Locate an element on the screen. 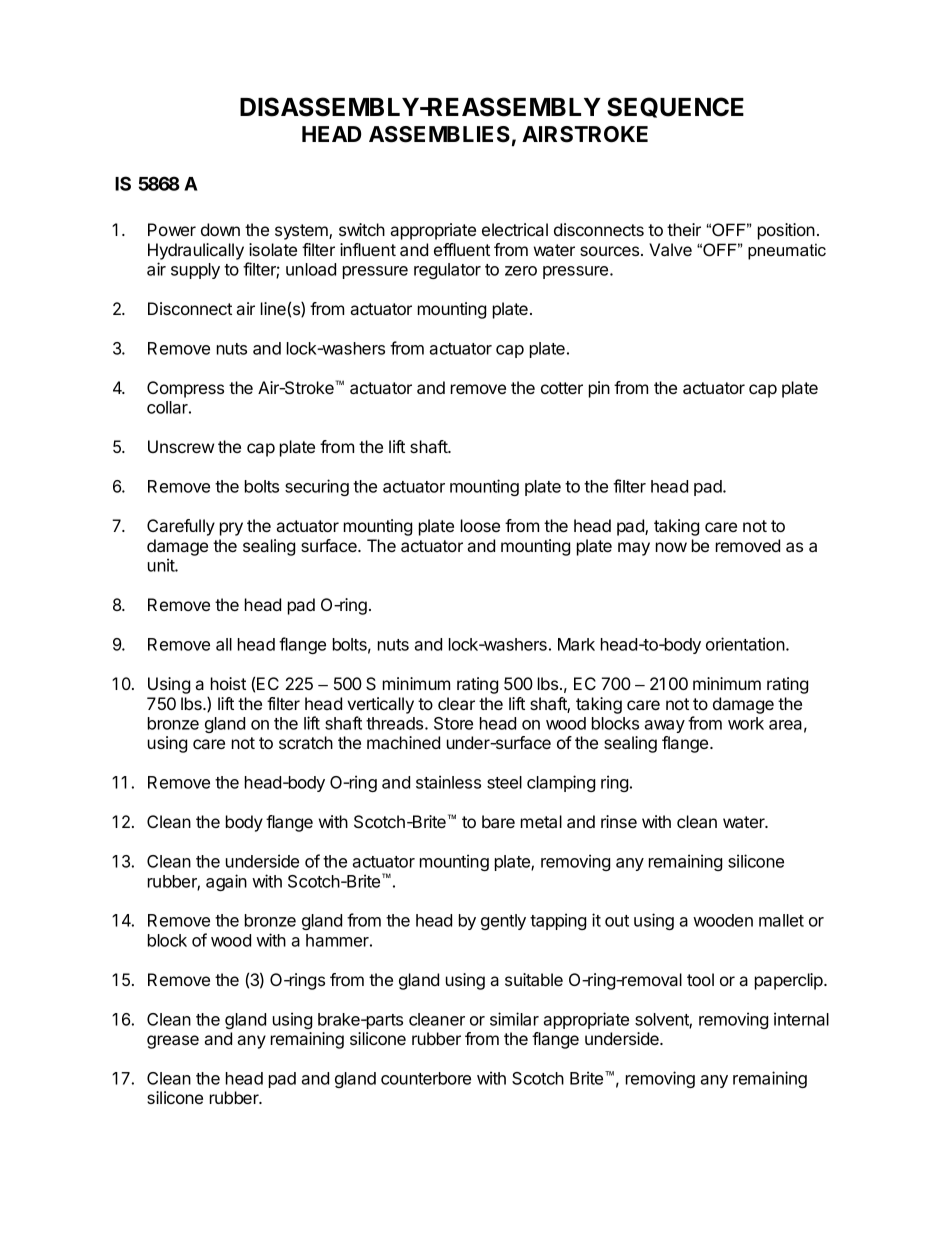  tool is located at coordinates (700, 979).
